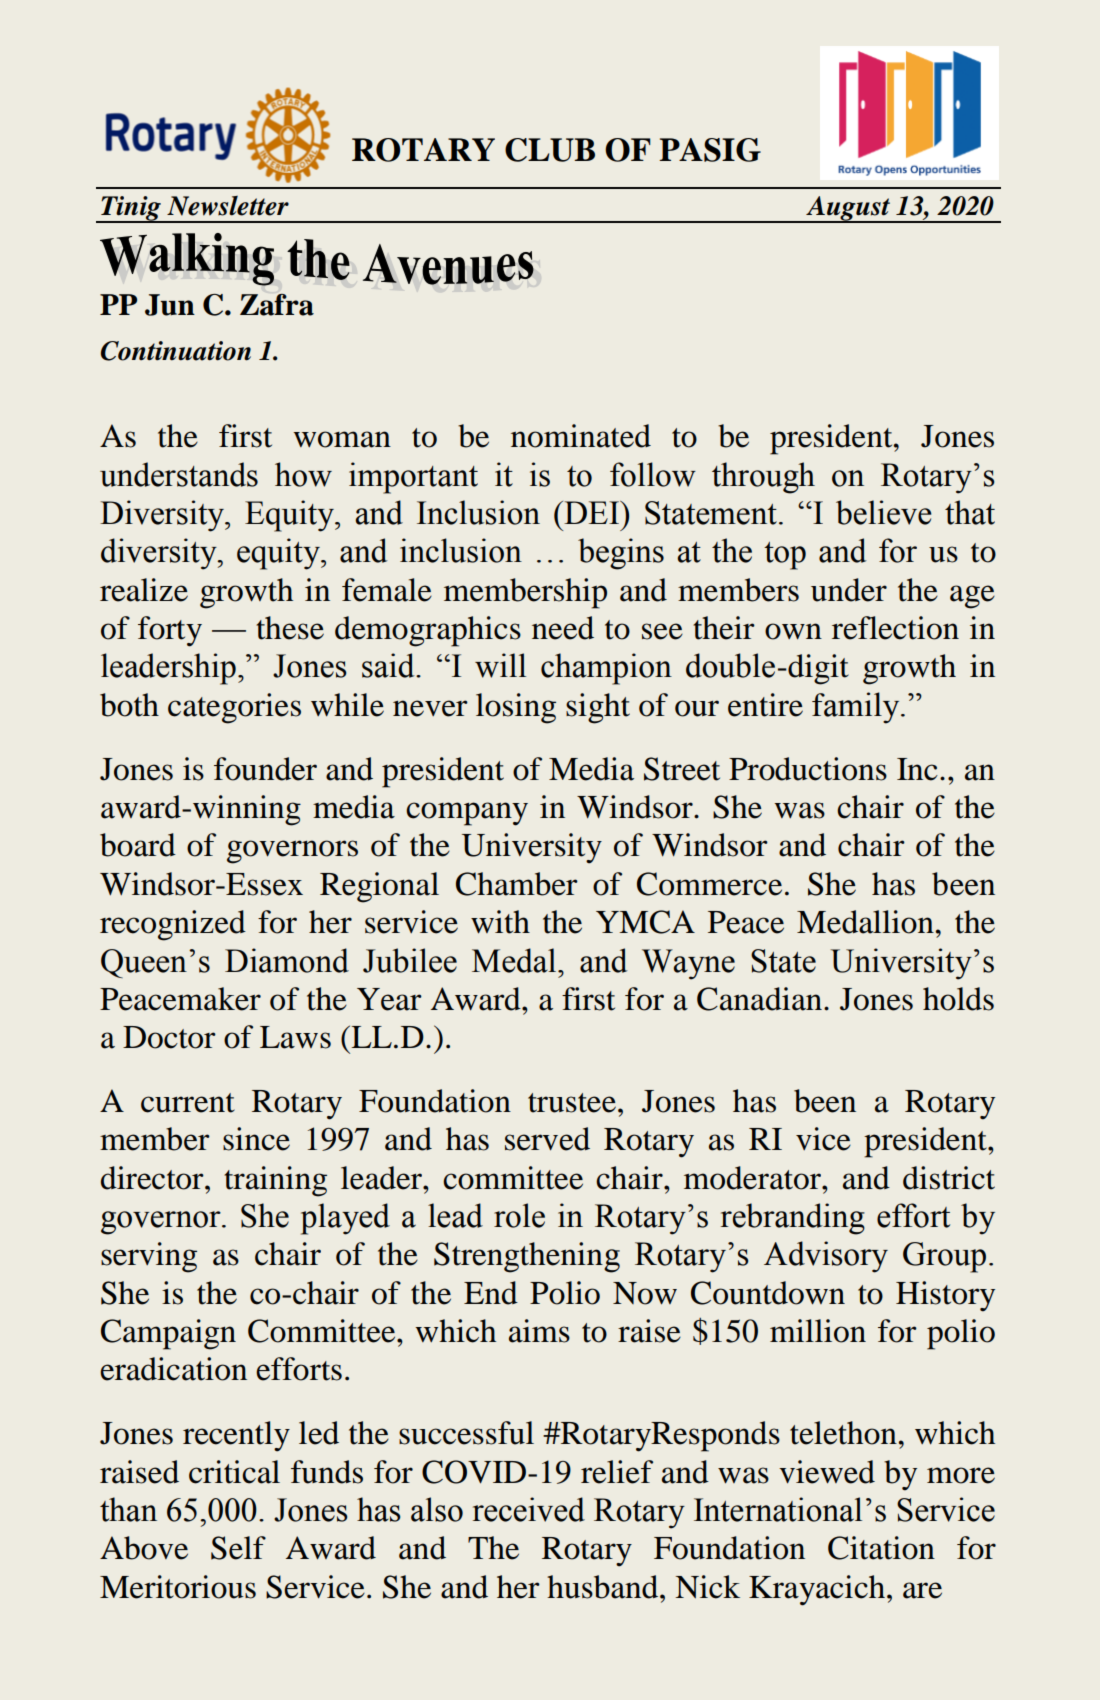  I want to click on CLUB, so click(550, 150).
